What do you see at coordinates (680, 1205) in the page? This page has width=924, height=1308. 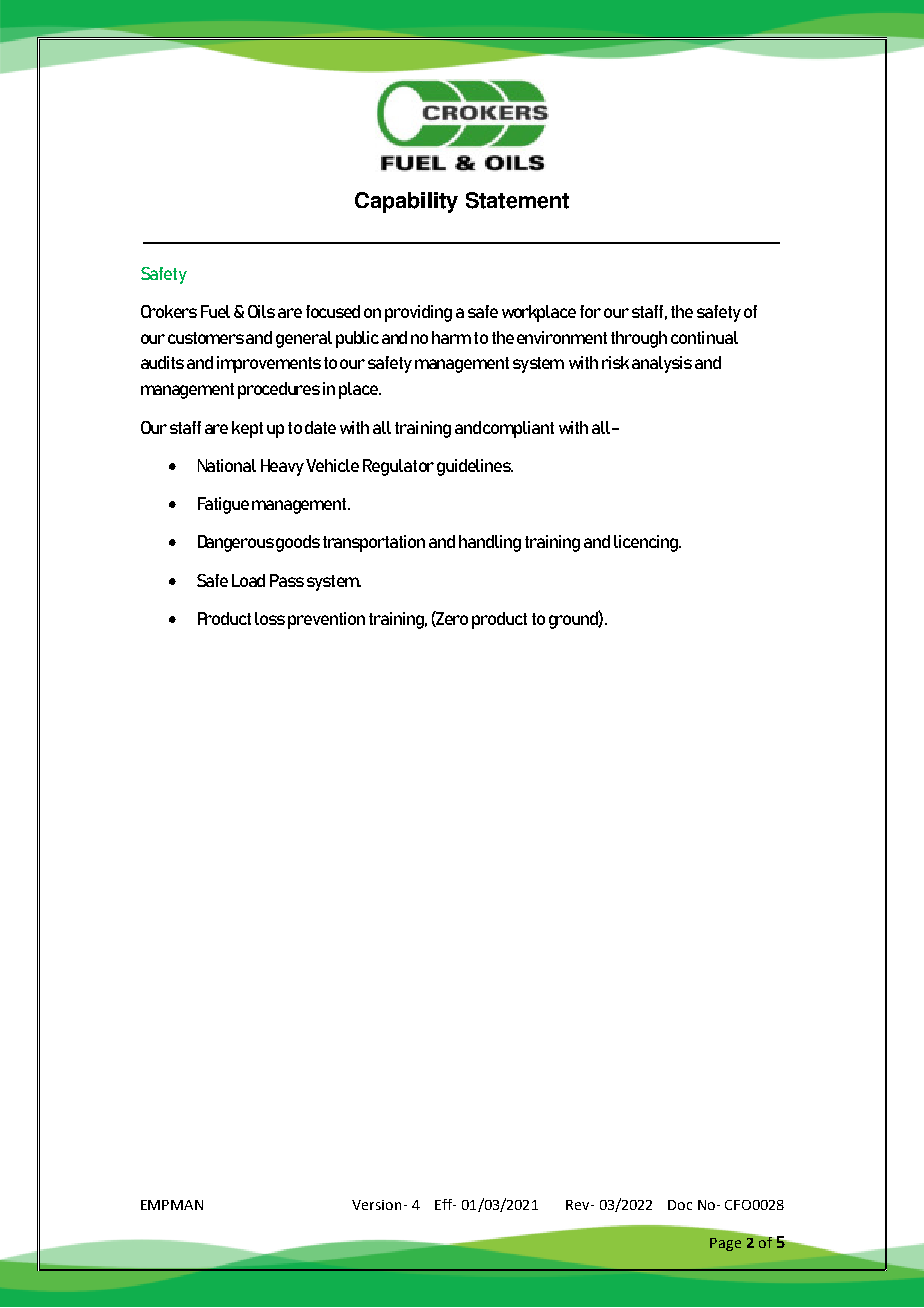 I see `Doc` at bounding box center [680, 1205].
